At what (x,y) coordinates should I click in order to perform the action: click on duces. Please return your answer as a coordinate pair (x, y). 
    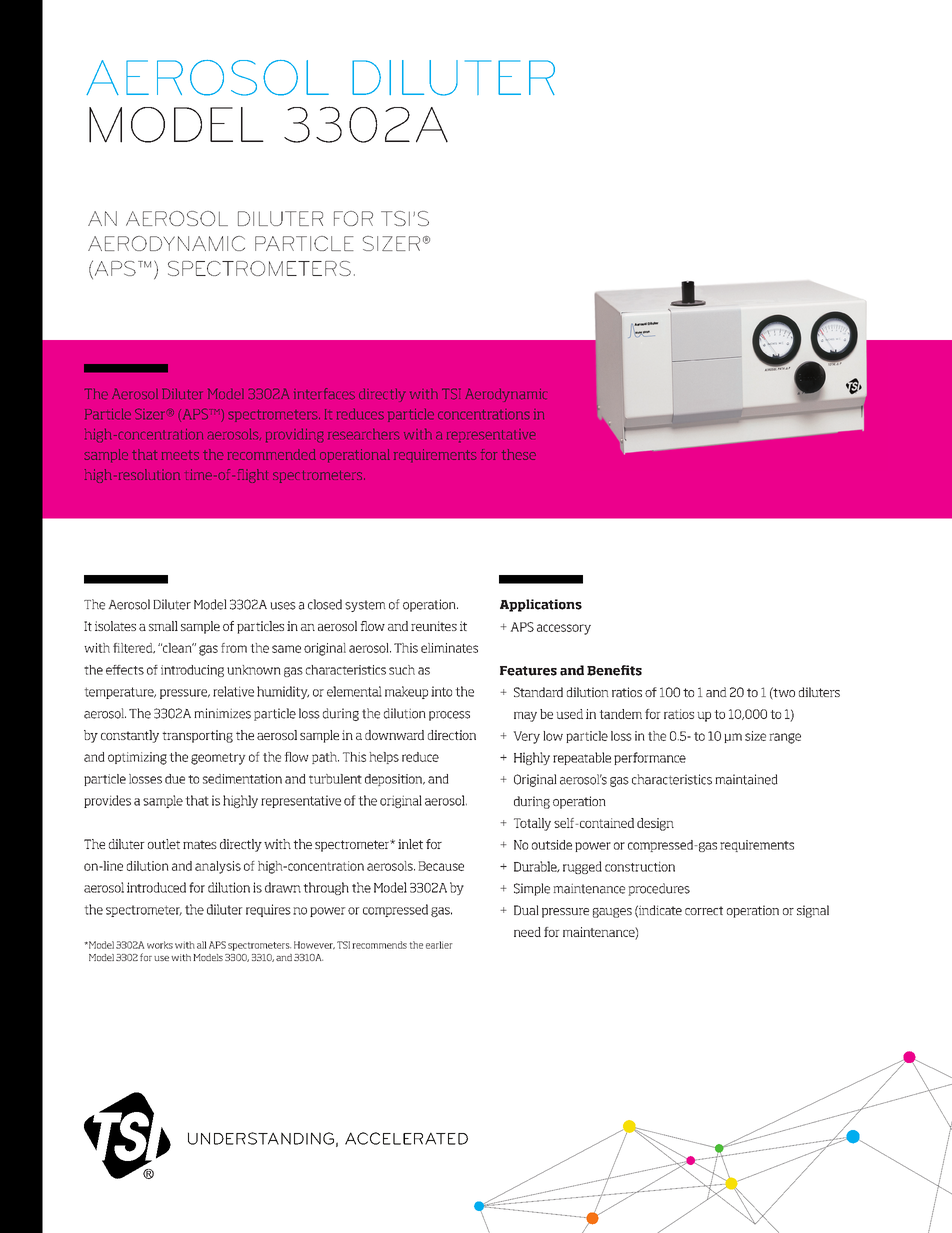
    Looking at the image, I should click on (366, 414).
